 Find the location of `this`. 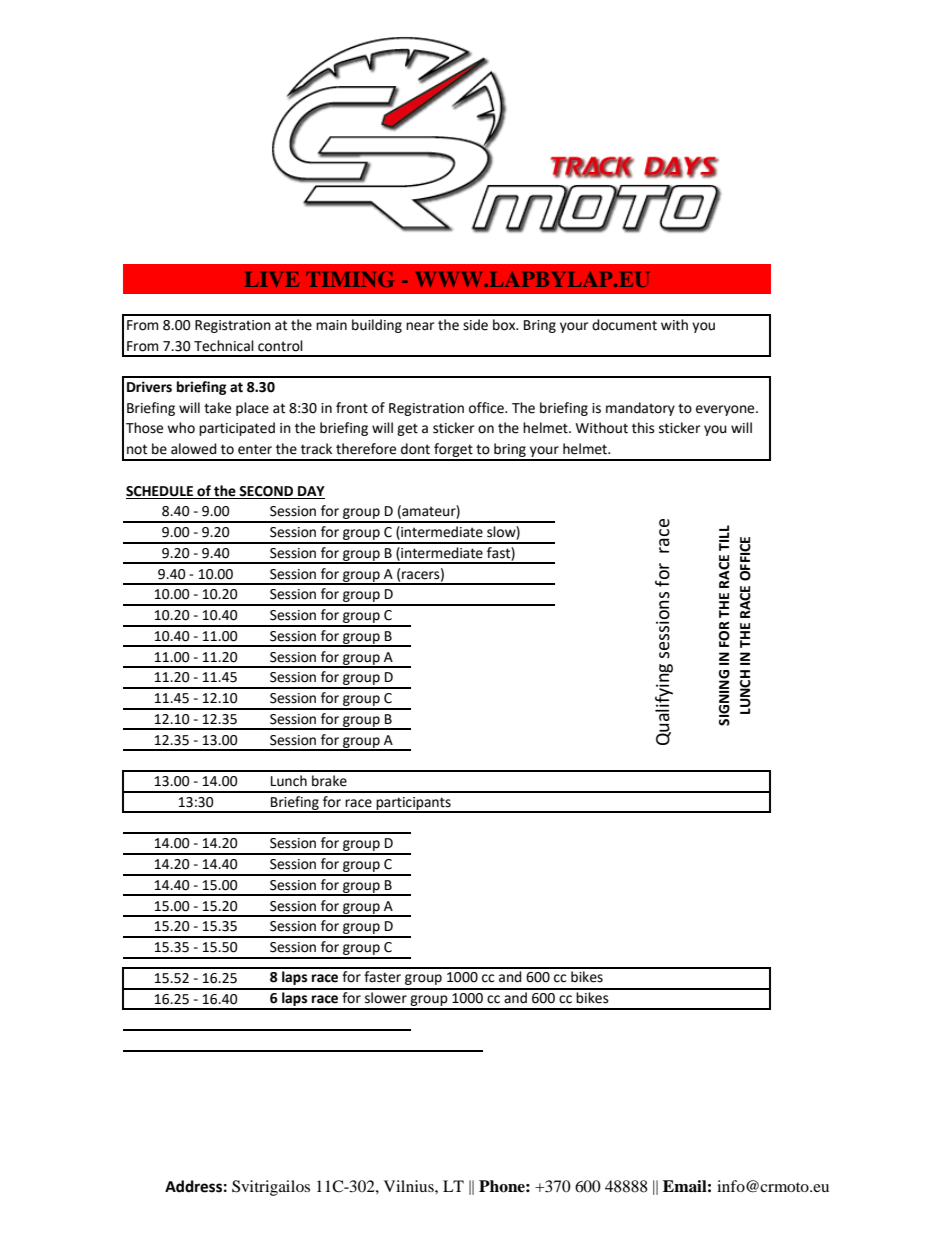

this is located at coordinates (643, 428).
